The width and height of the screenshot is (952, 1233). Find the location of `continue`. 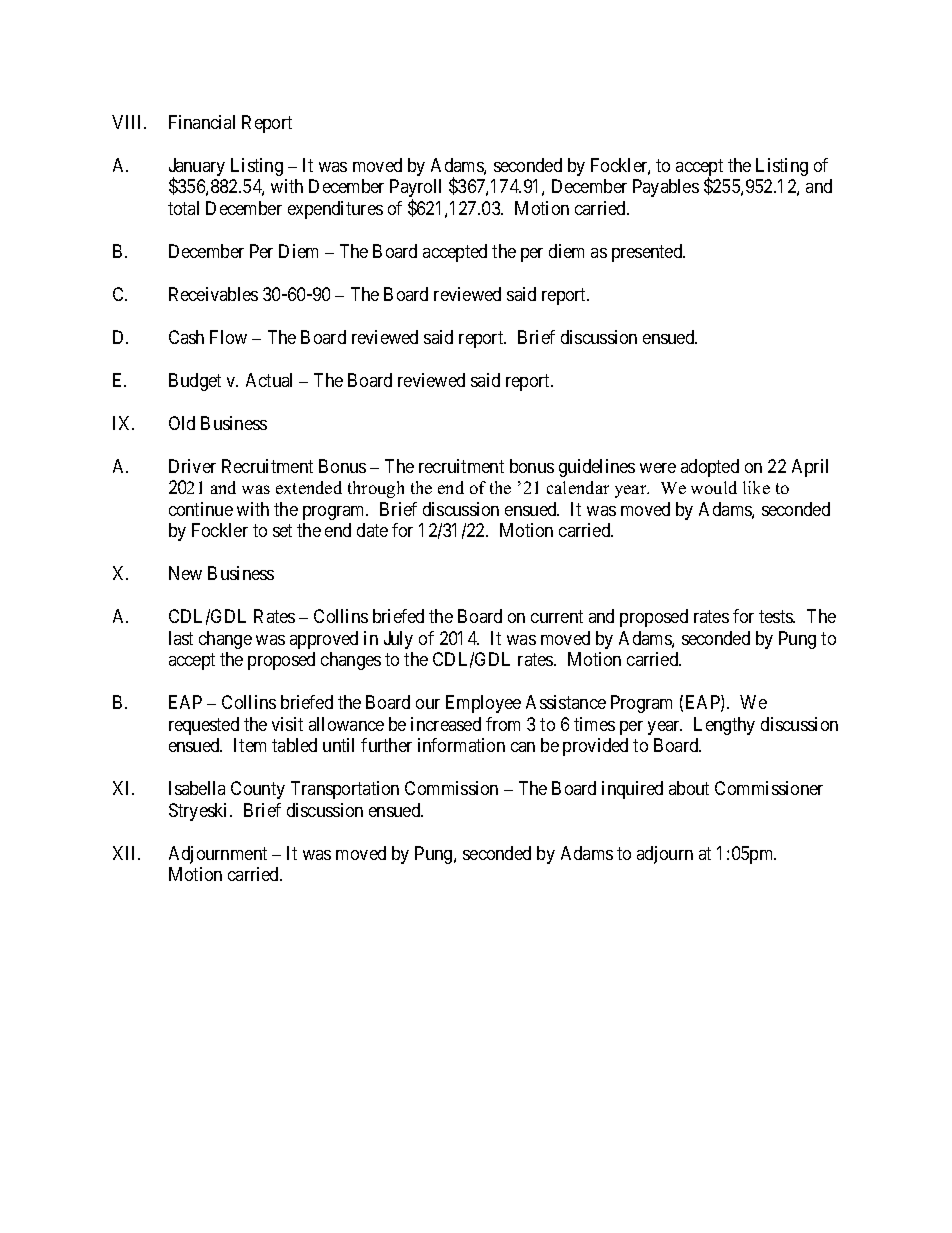

continue is located at coordinates (201, 509).
